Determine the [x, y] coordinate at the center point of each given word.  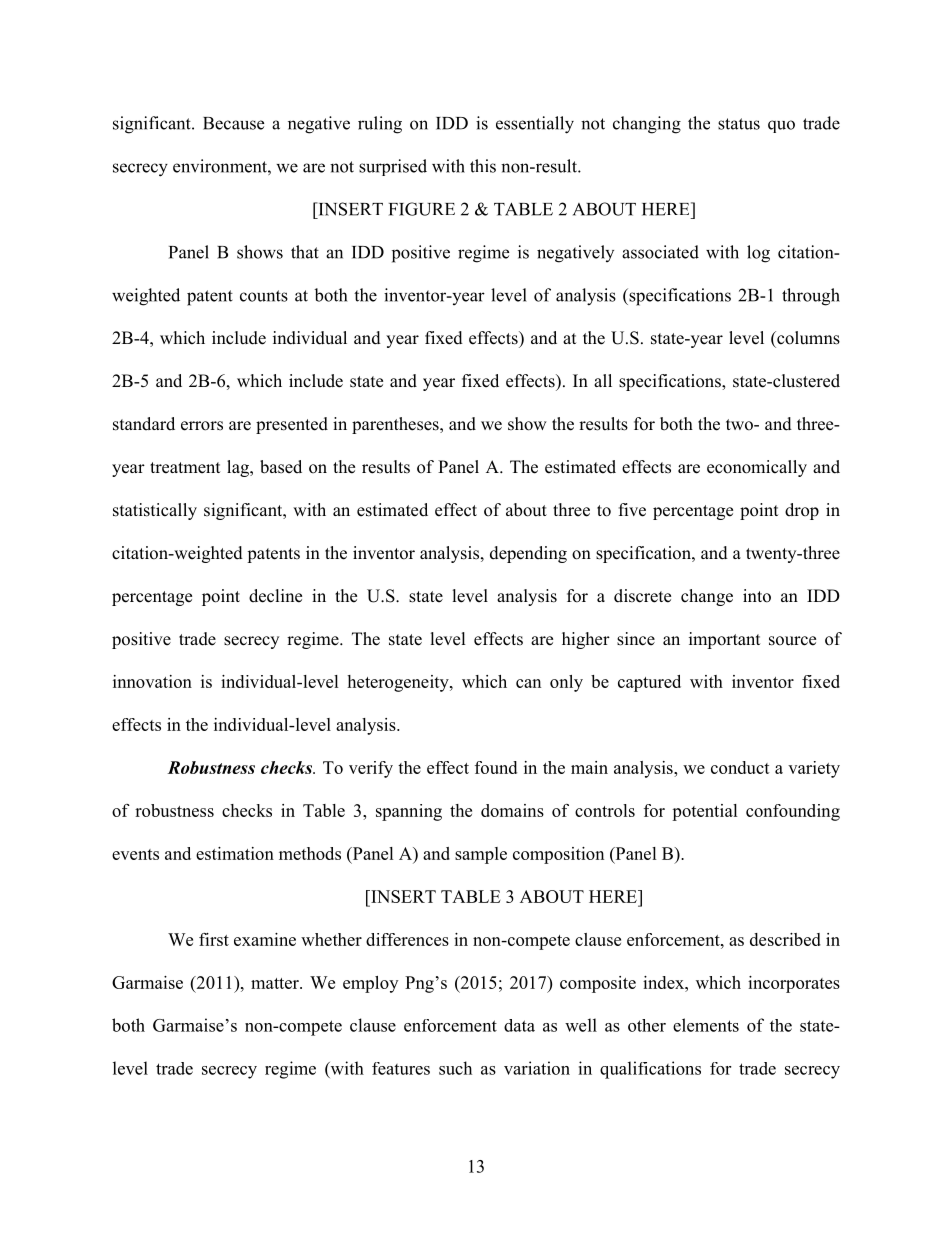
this [483, 166]
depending [528, 554]
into [757, 596]
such [455, 1068]
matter [276, 983]
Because [233, 123]
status [739, 124]
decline [275, 596]
